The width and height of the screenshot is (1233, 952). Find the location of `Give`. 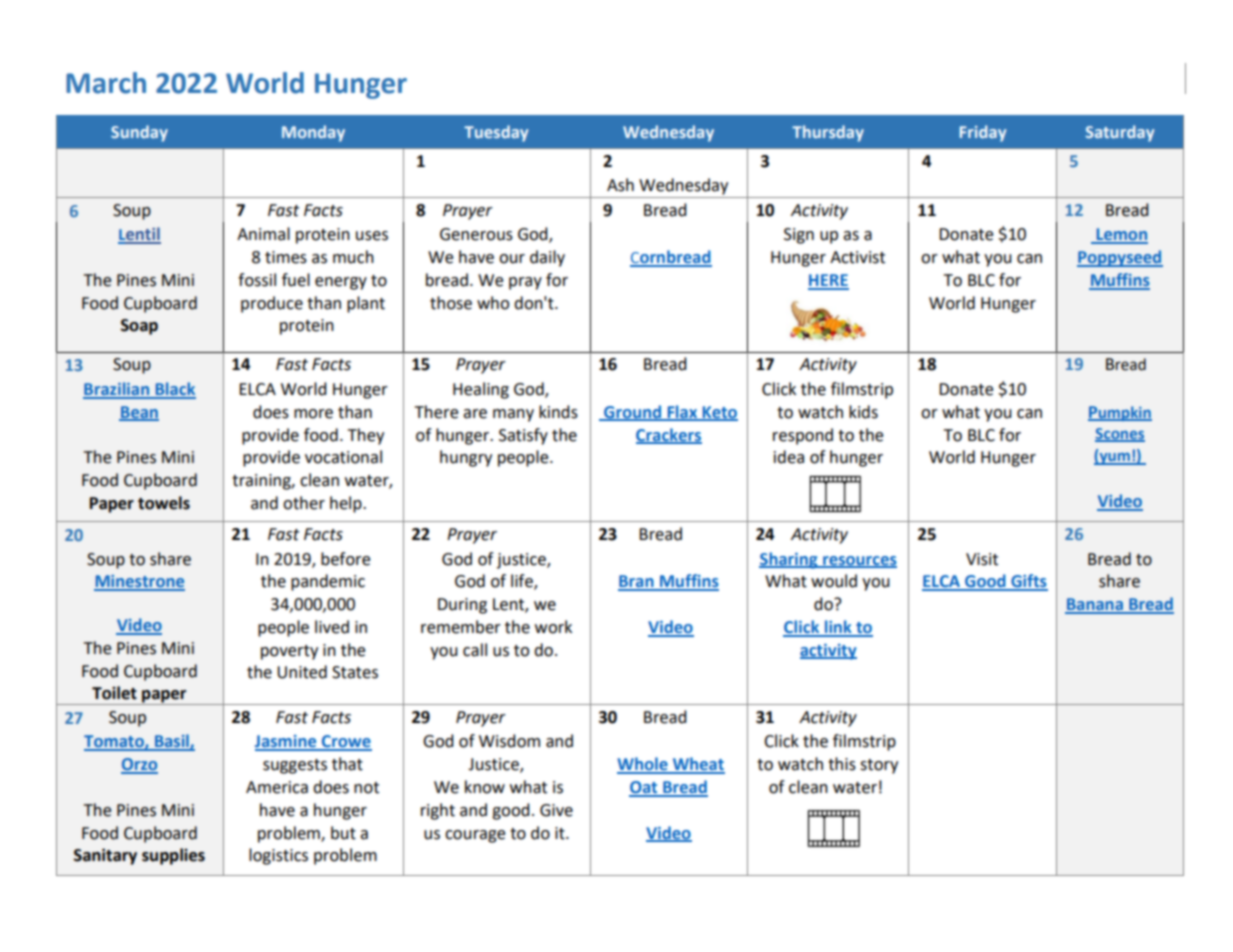

Give is located at coordinates (556, 810).
